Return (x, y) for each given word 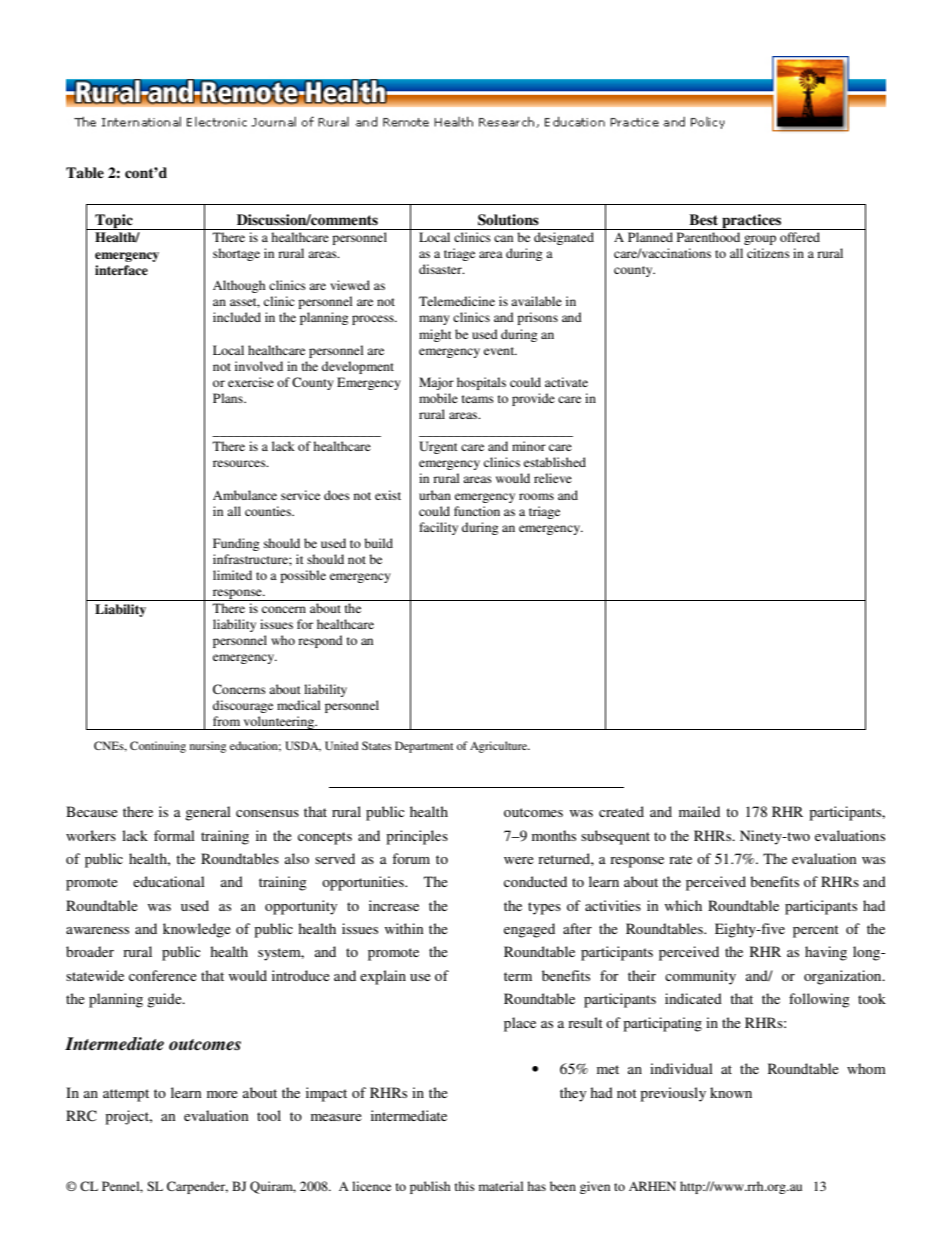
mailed (699, 811)
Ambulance (245, 495)
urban (435, 495)
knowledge (197, 930)
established (555, 462)
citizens (768, 253)
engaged (529, 930)
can (503, 238)
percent (816, 931)
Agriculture (500, 747)
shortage (236, 254)
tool (269, 1115)
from (226, 721)
